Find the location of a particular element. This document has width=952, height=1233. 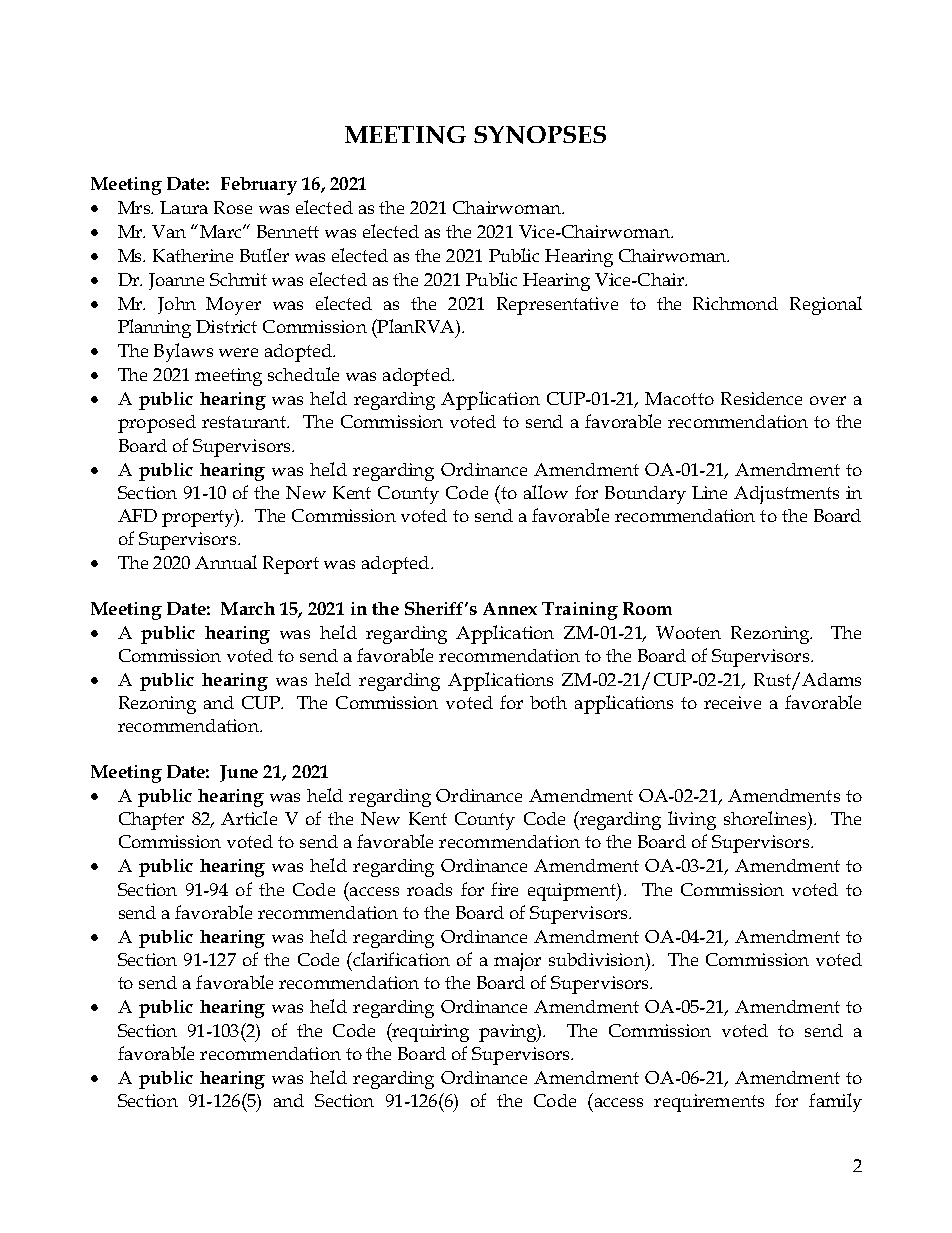

Annex is located at coordinates (510, 608).
